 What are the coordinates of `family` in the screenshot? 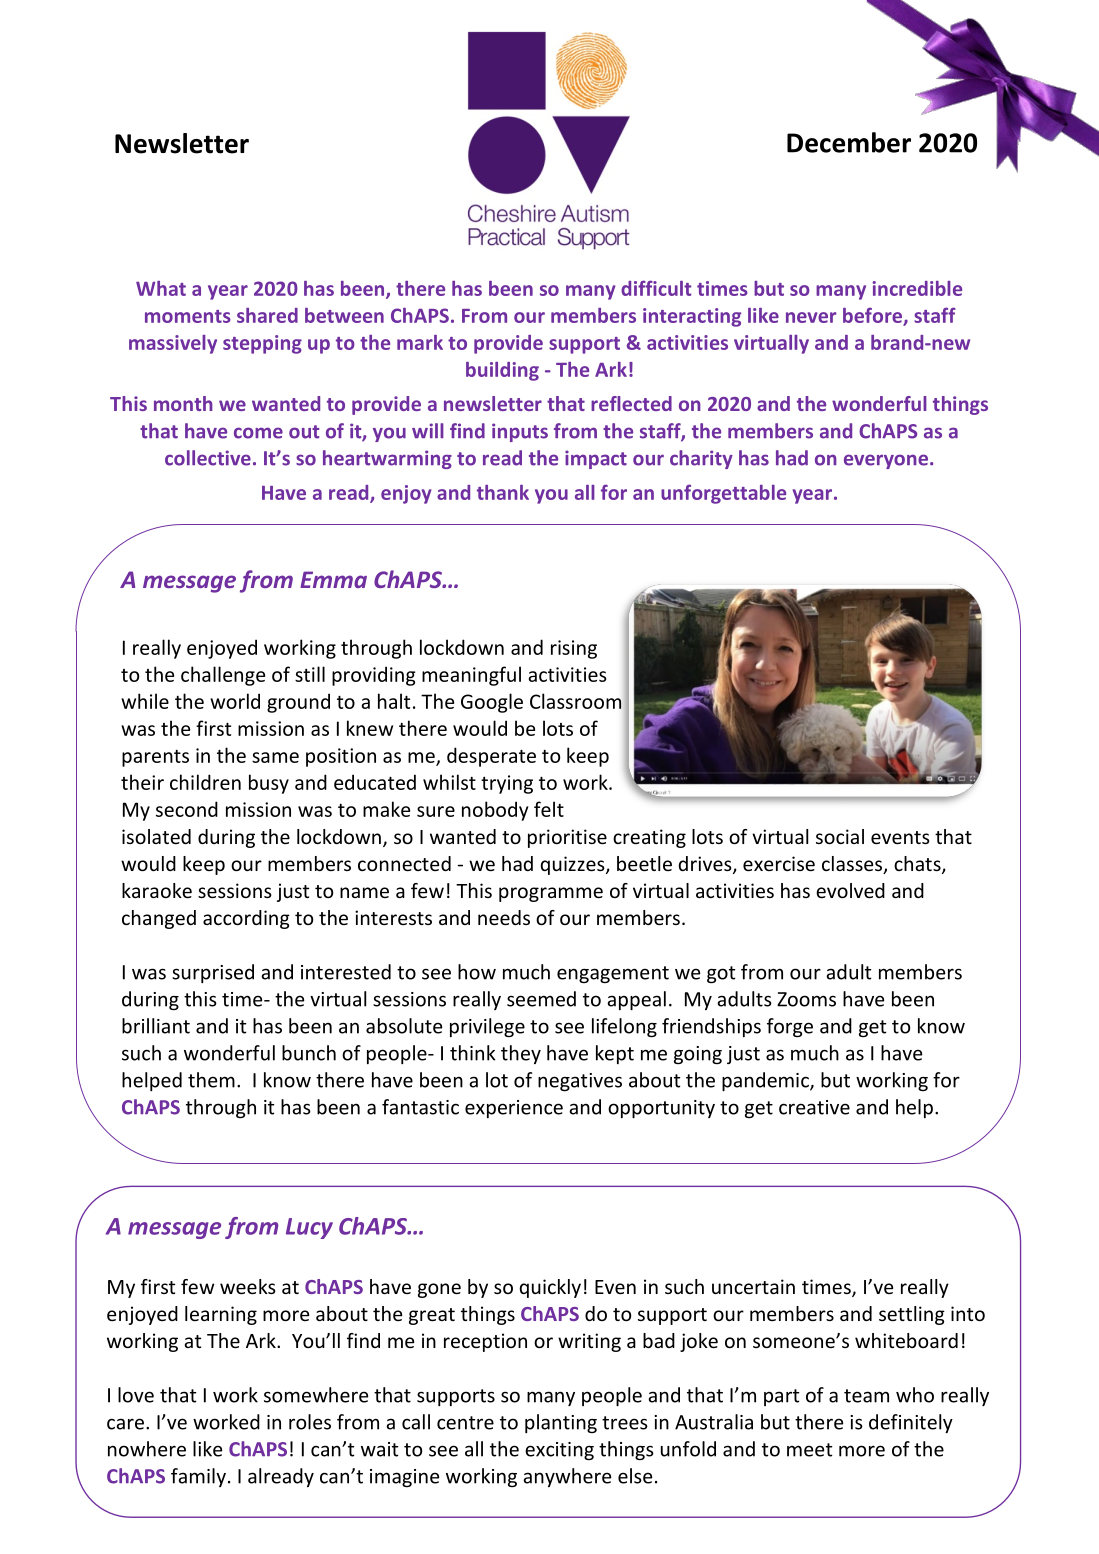 It's located at (198, 1477).
